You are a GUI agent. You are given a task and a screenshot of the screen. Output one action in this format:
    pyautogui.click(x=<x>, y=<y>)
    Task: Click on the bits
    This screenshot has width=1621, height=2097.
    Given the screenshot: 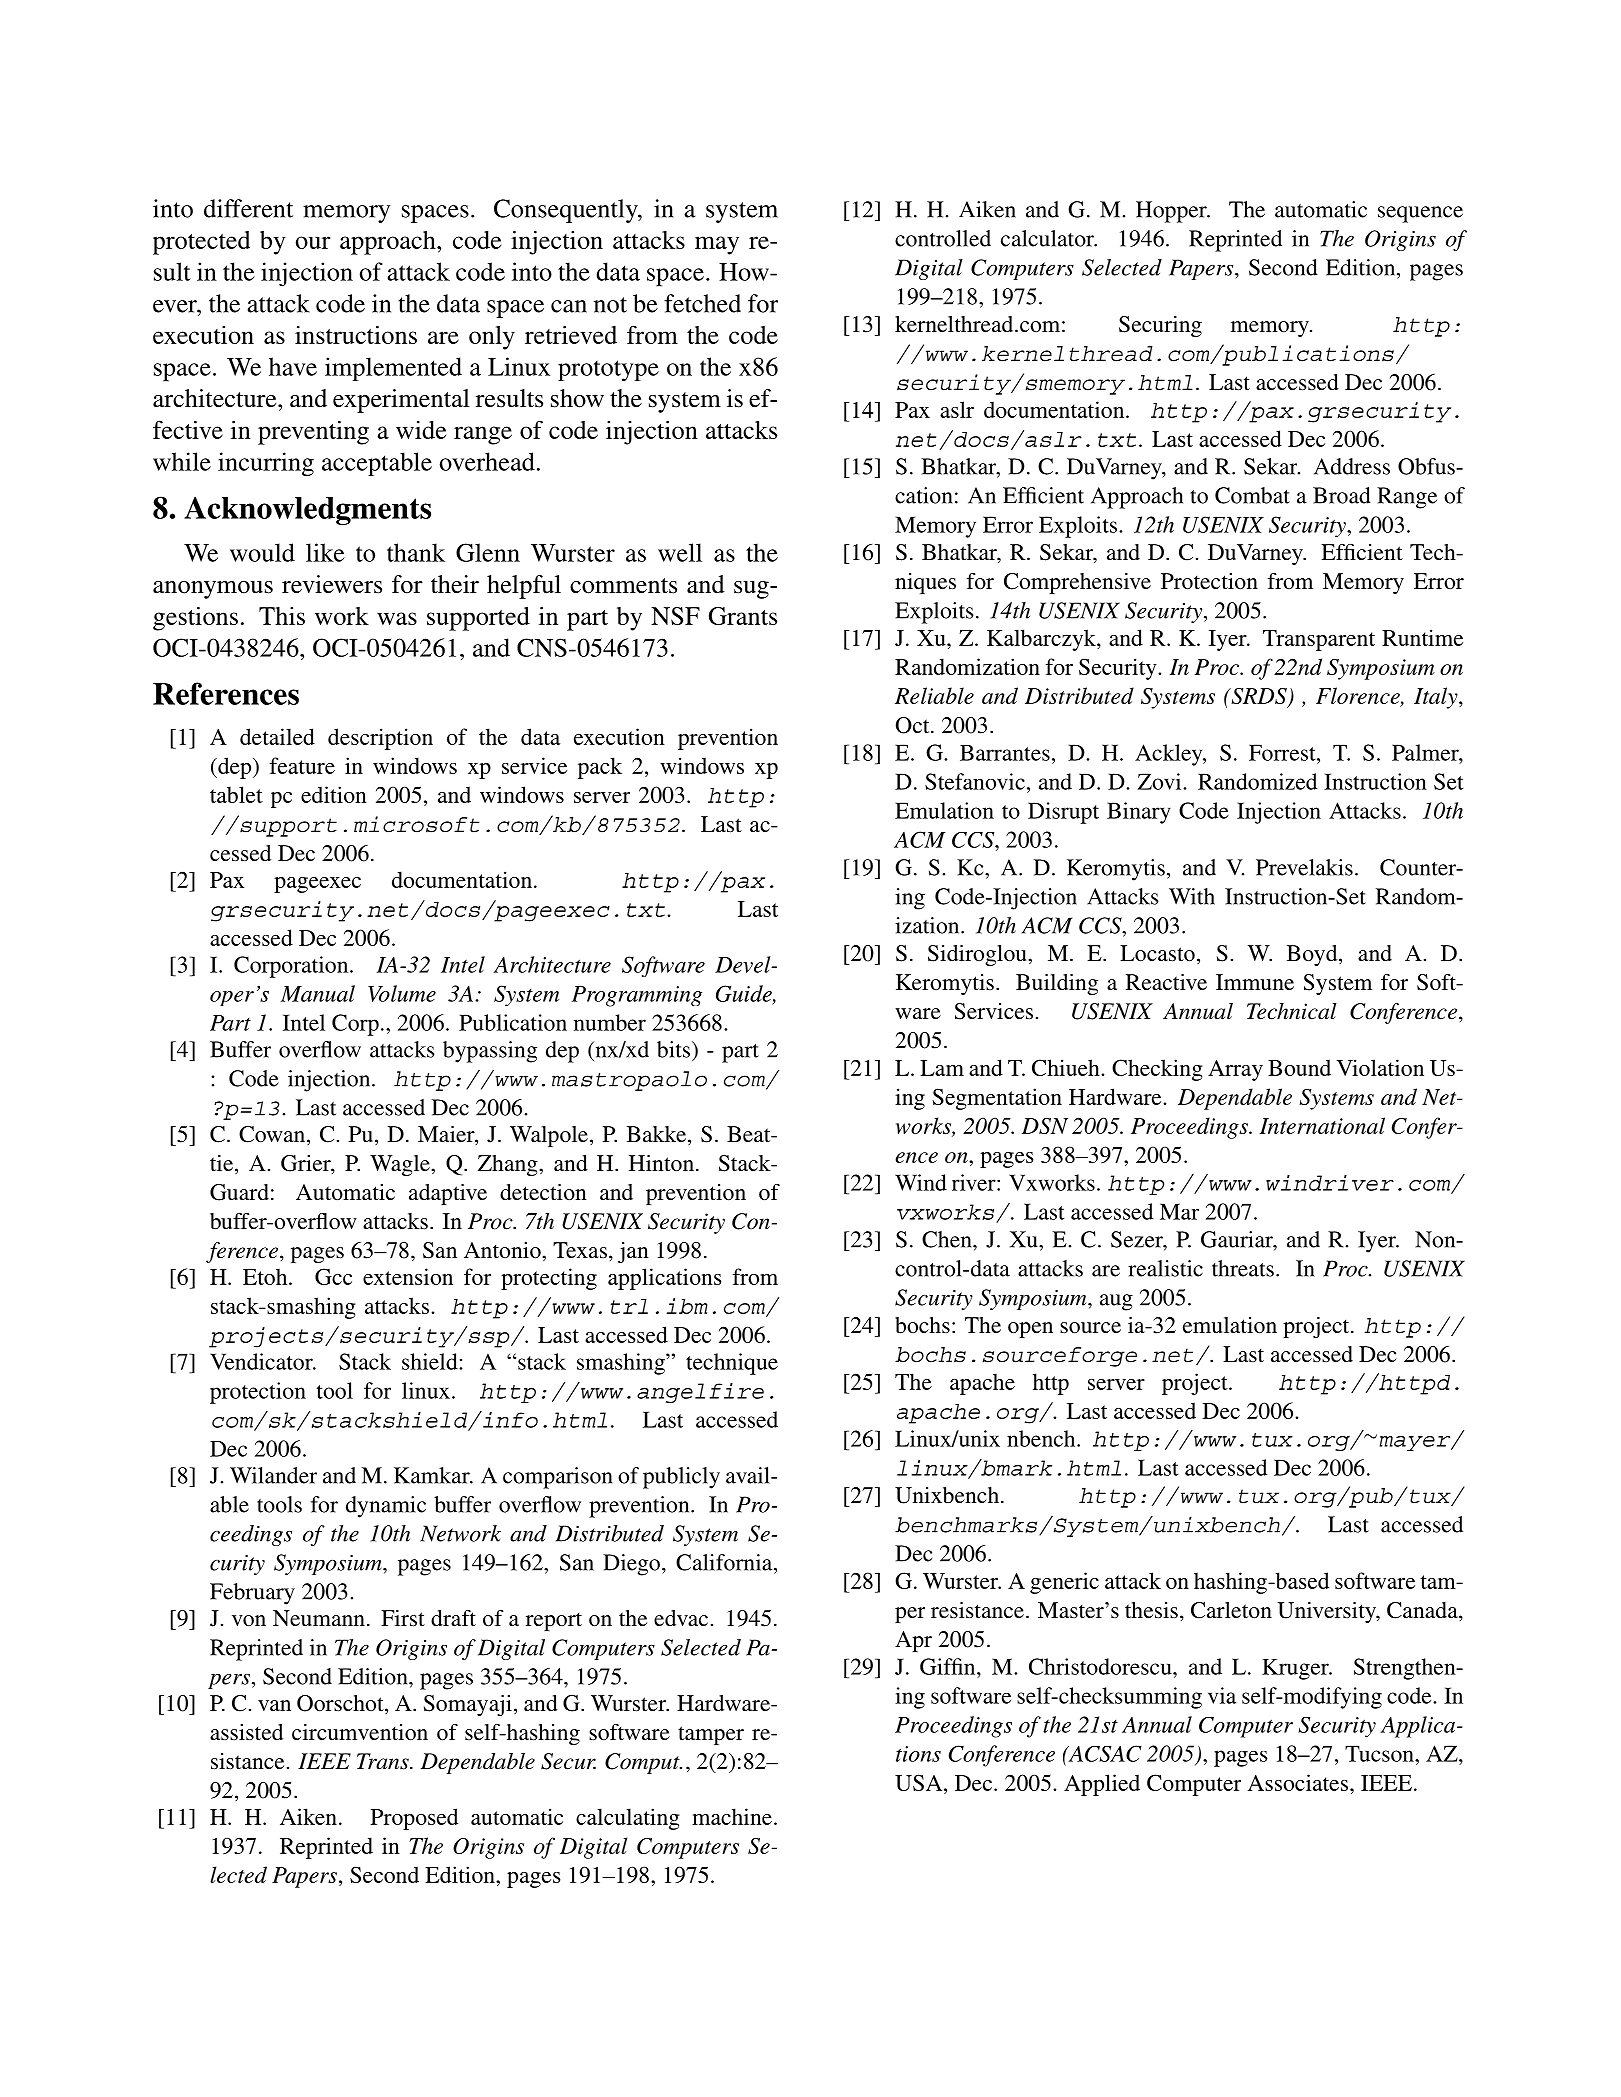 What is the action you would take?
    pyautogui.click(x=675, y=1049)
